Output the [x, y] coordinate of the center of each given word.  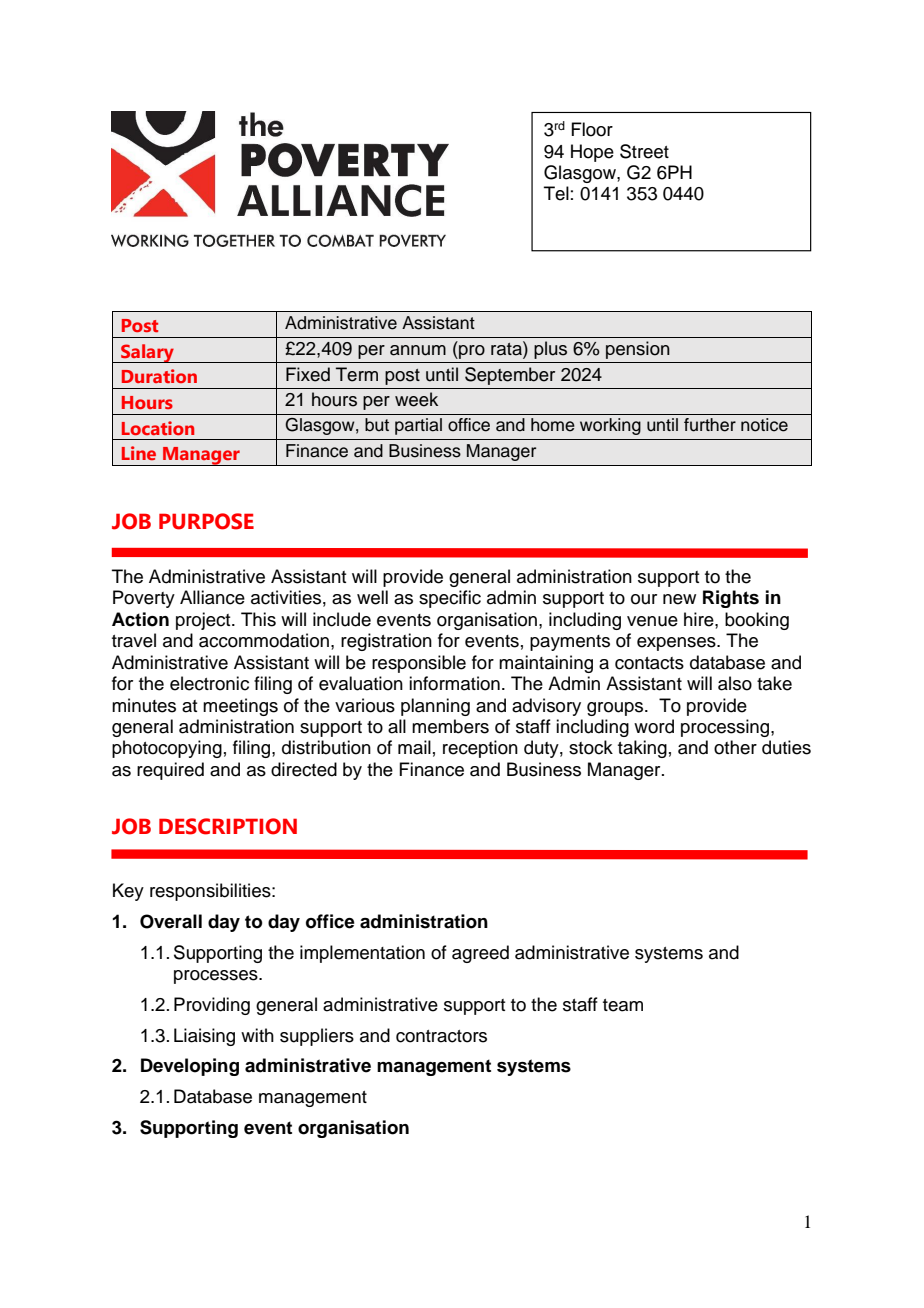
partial [418, 426]
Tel [556, 193]
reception [480, 749]
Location [158, 428]
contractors [441, 1036]
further [710, 425]
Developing [190, 1067]
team [623, 1005]
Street [644, 151]
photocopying [167, 749]
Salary [147, 353]
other [735, 747]
